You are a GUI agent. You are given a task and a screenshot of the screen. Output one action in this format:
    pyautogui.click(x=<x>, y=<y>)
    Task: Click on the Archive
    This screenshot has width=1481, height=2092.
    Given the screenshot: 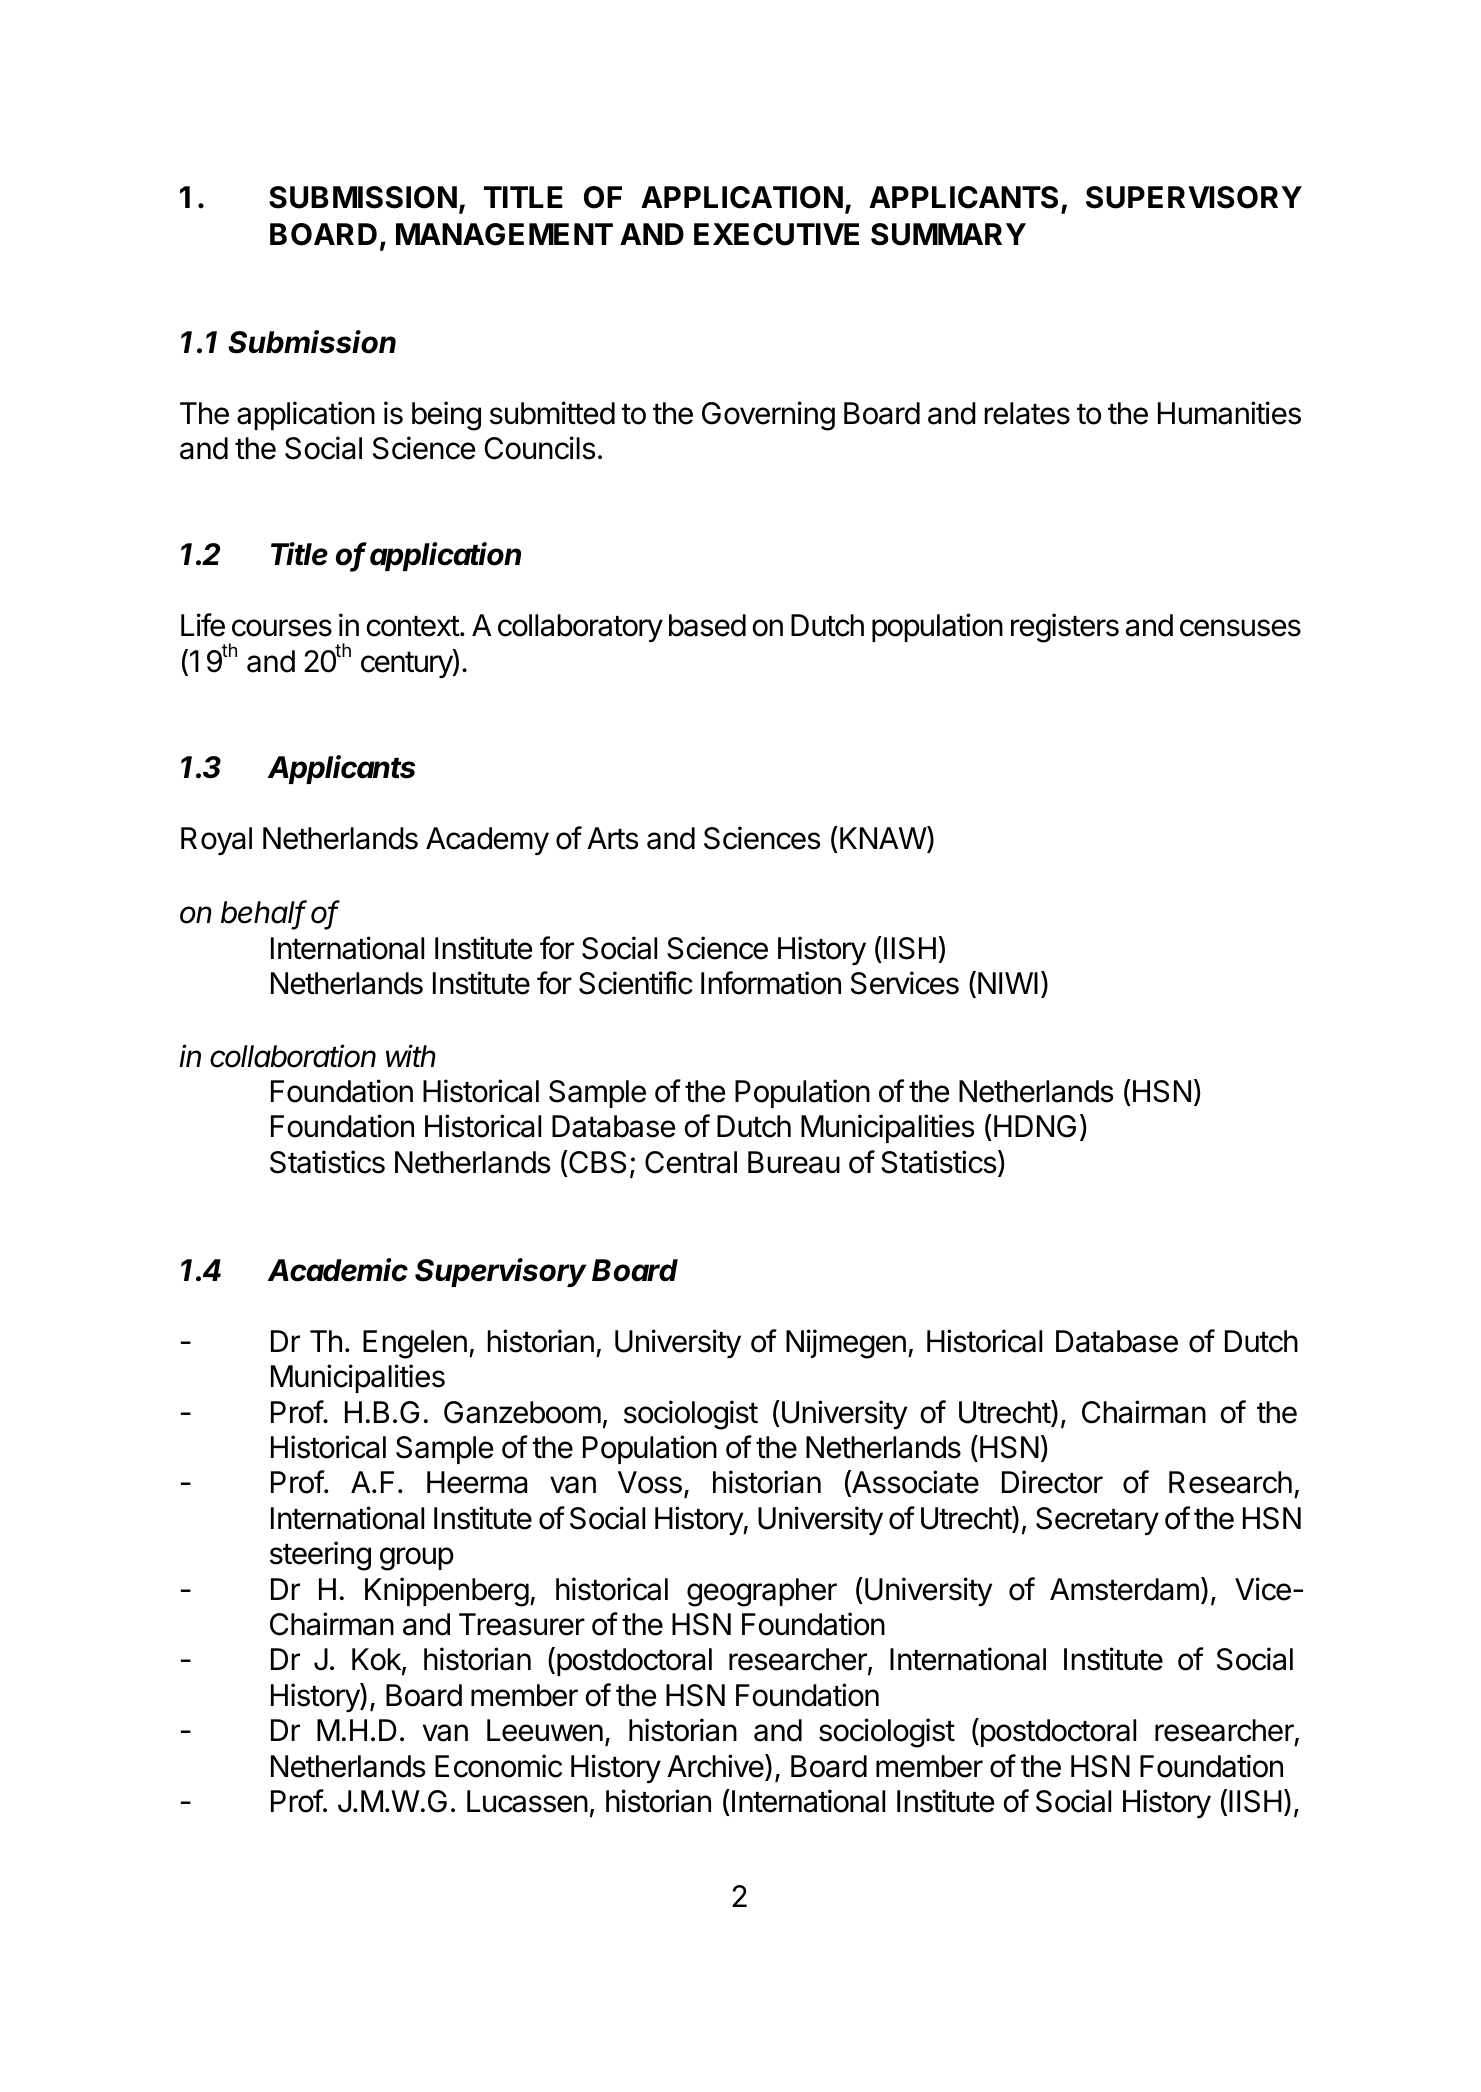 What is the action you would take?
    pyautogui.click(x=716, y=1766)
